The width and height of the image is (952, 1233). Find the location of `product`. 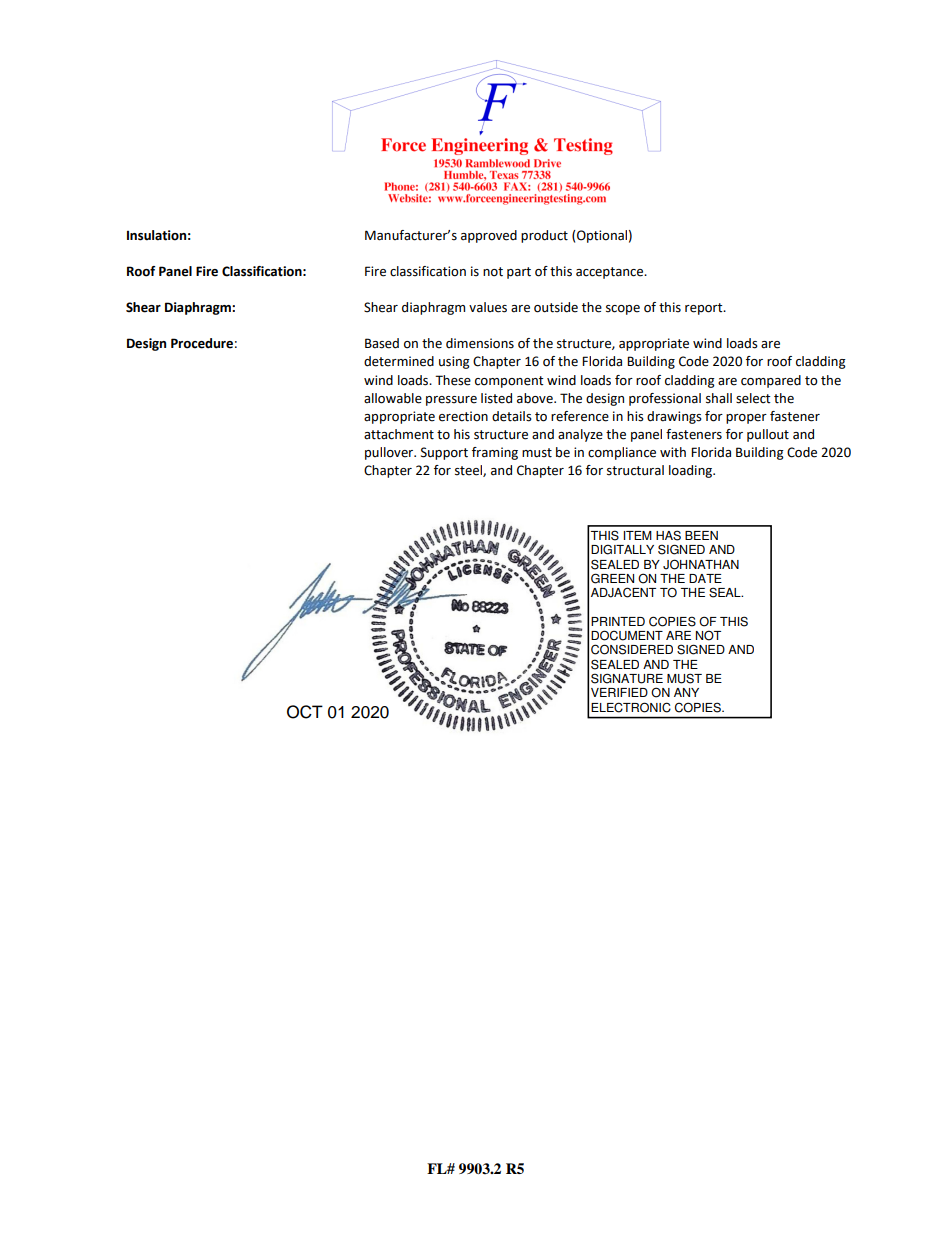

product is located at coordinates (544, 236).
